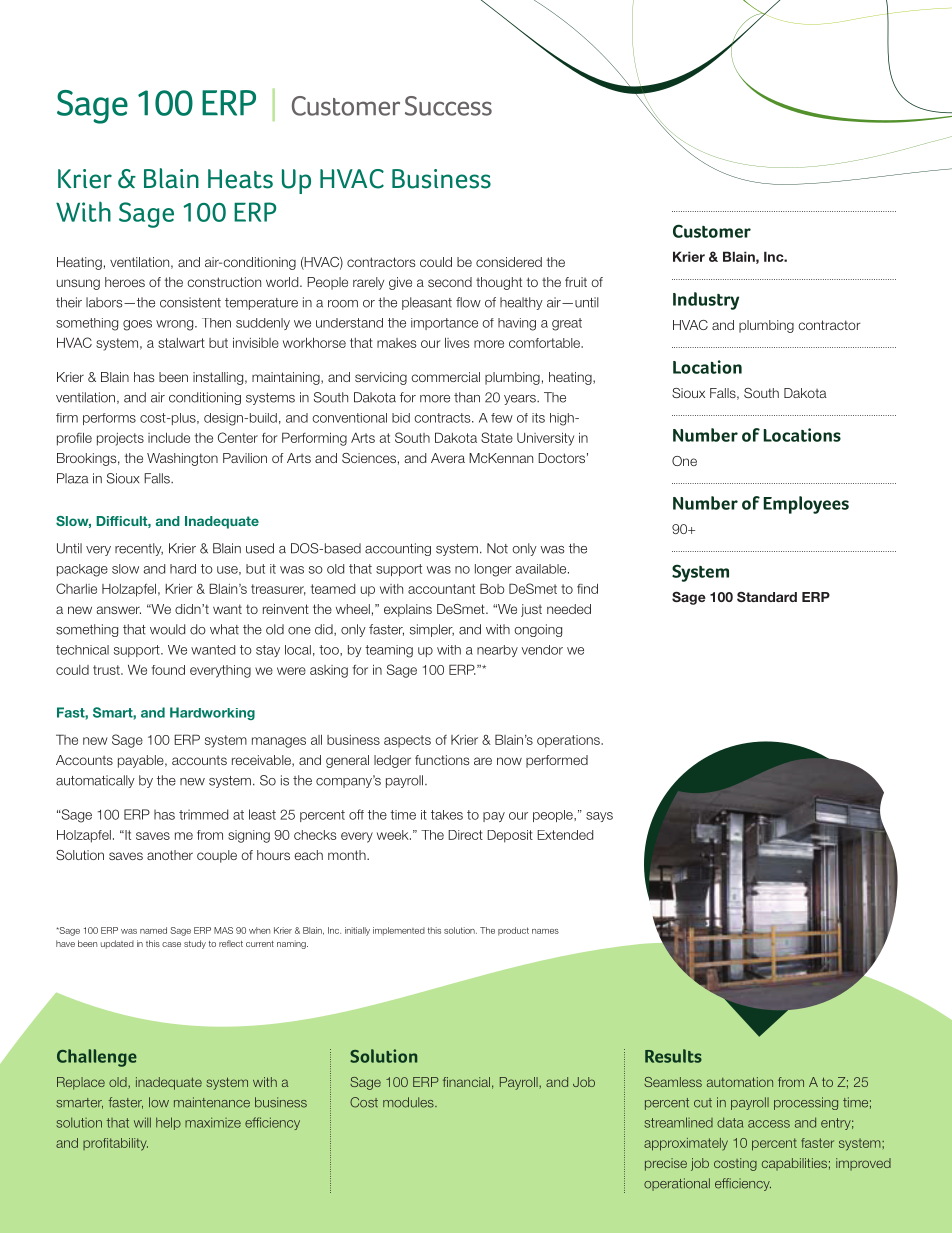 The height and width of the screenshot is (1233, 952). What do you see at coordinates (497, 651) in the screenshot?
I see `nearby` at bounding box center [497, 651].
